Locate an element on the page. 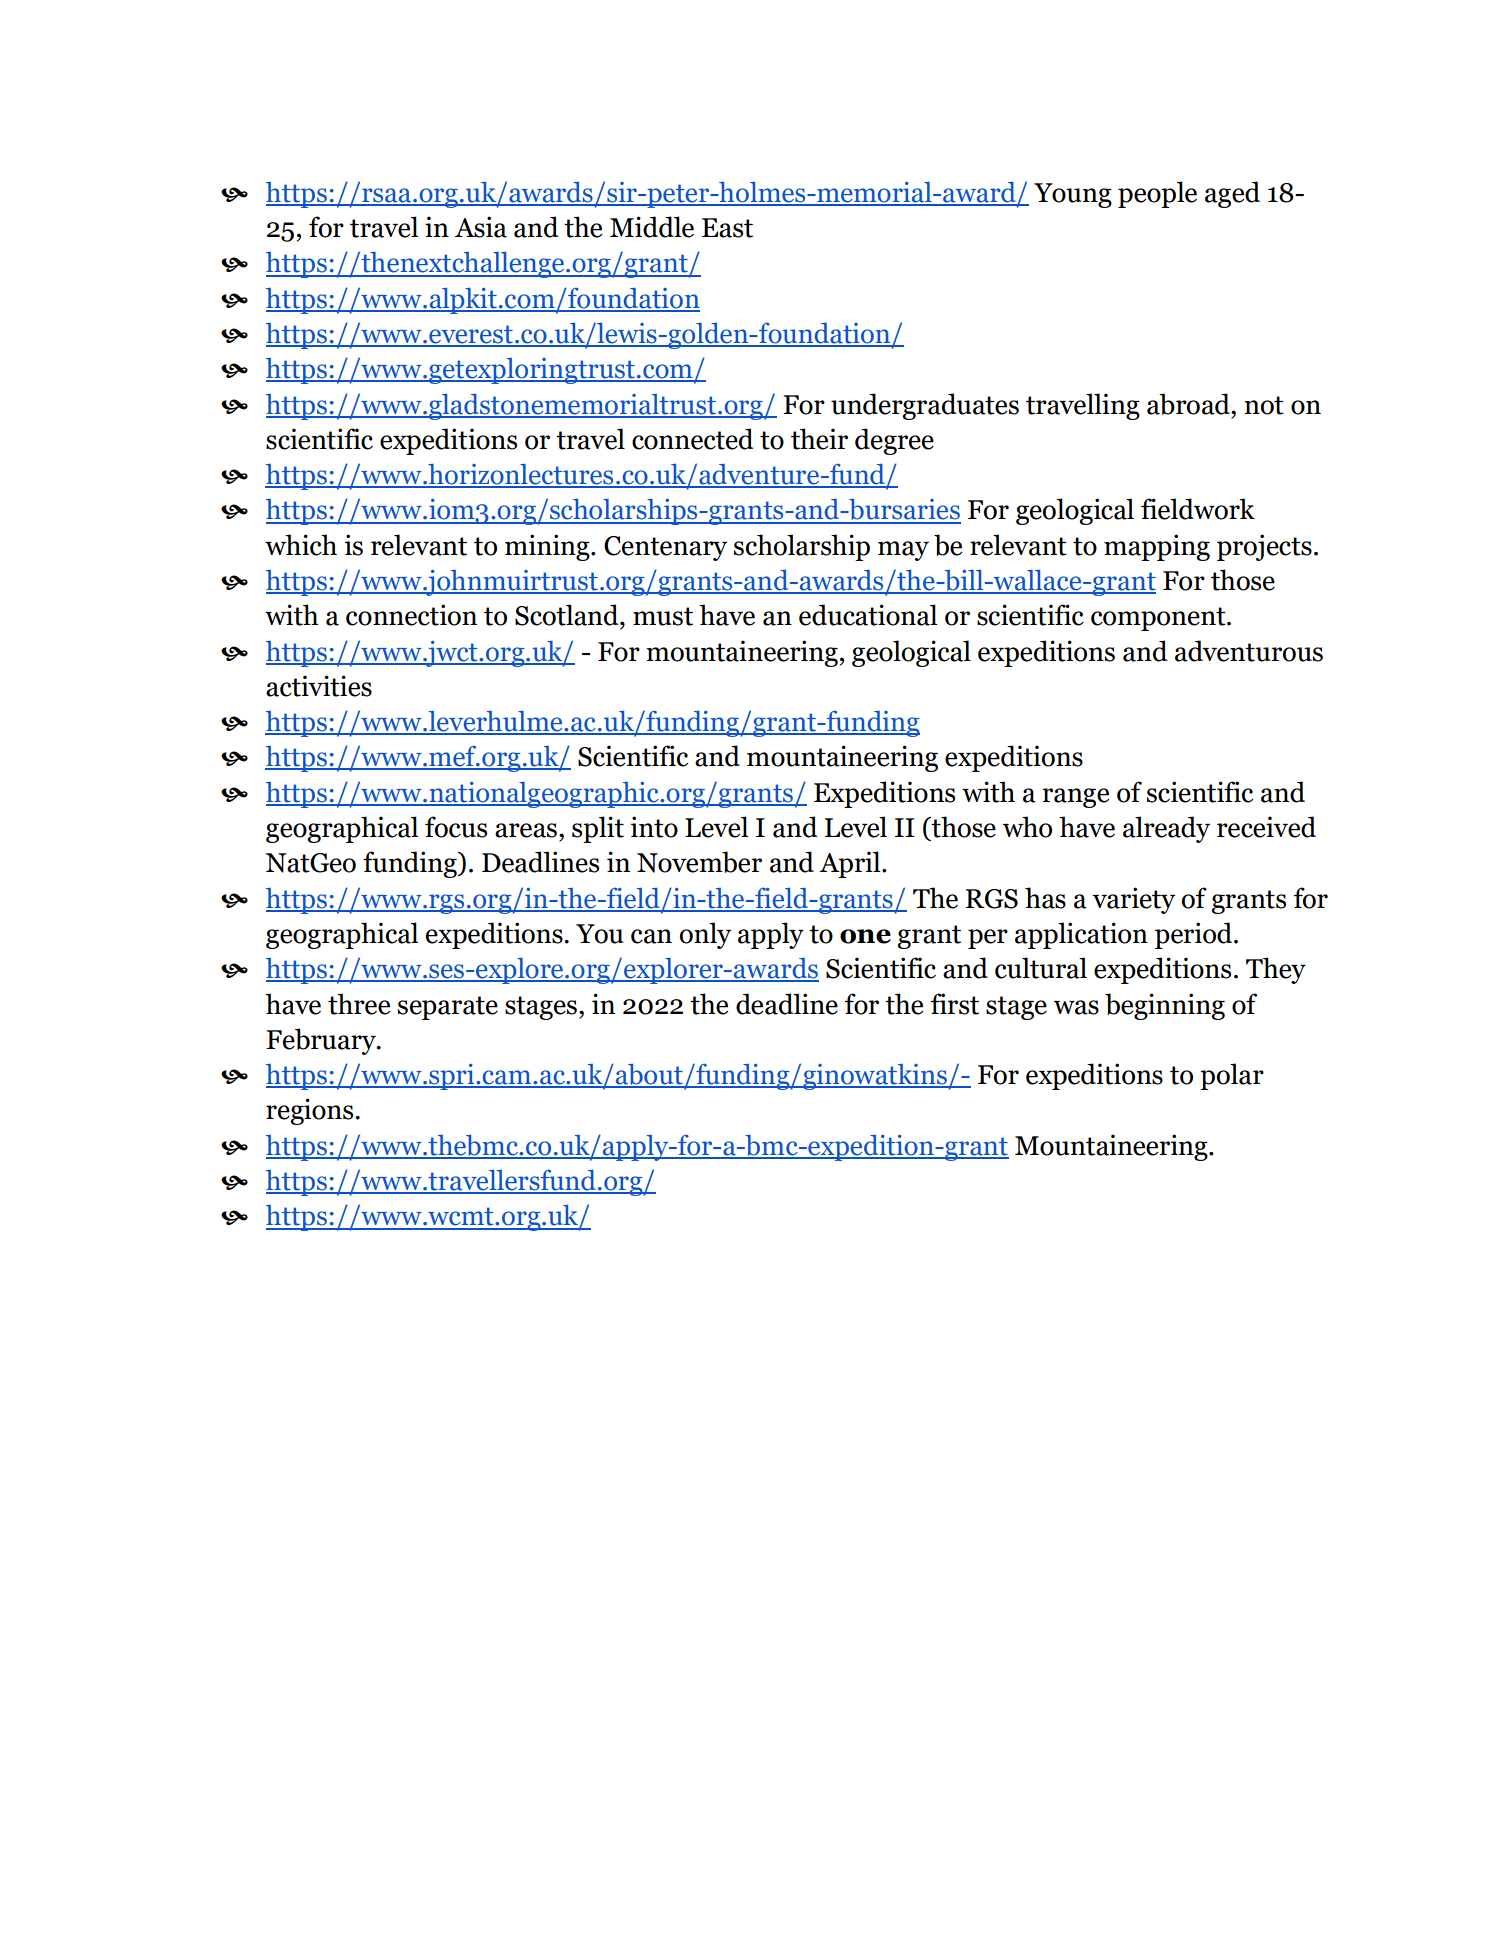 Image resolution: width=1505 pixels, height=1943 pixels. East is located at coordinates (727, 228).
